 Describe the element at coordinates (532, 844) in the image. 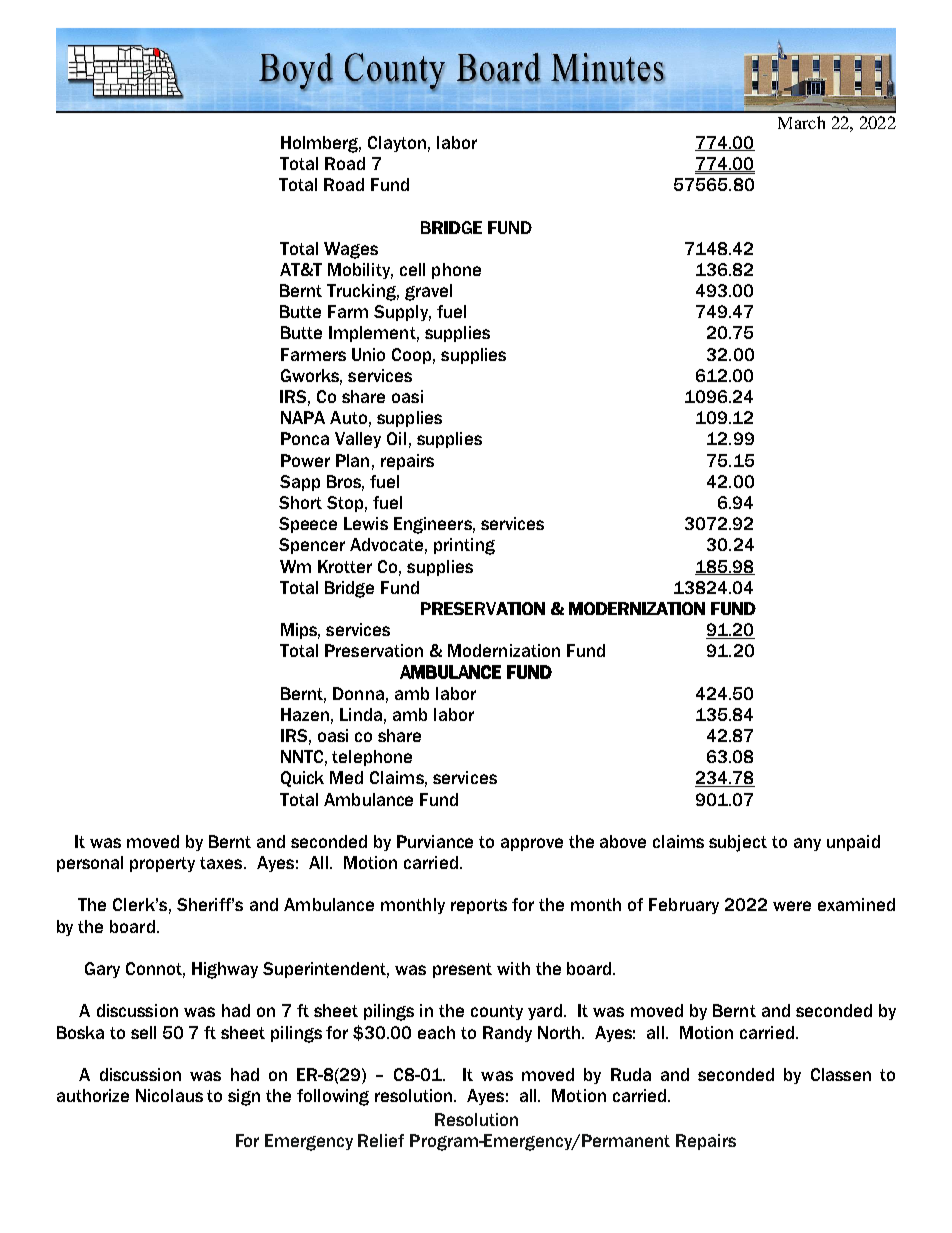

I see `approve` at that location.
